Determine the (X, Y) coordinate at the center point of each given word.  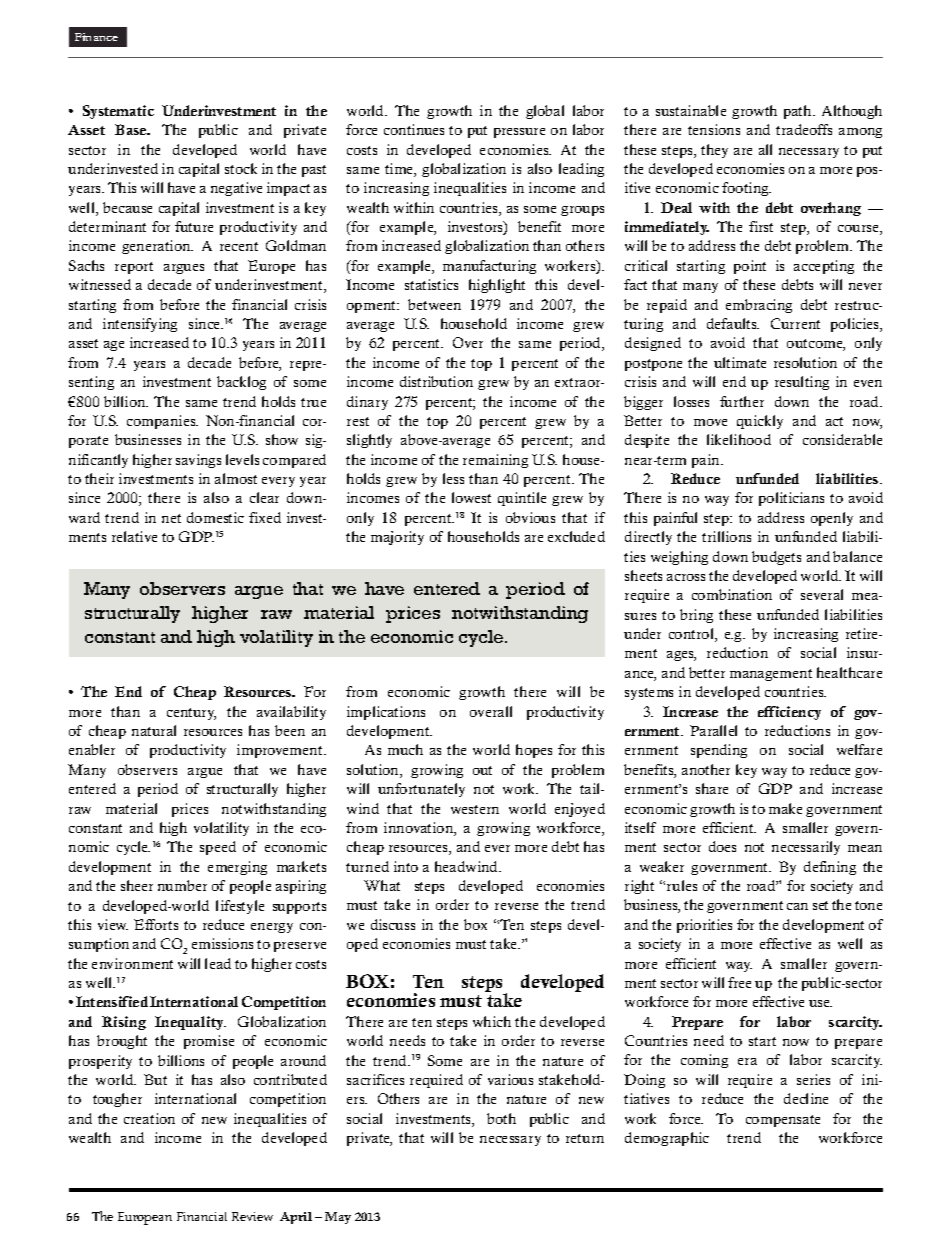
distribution (436, 381)
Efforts (156, 924)
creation (149, 1118)
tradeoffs (804, 129)
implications (386, 713)
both (501, 1118)
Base (132, 129)
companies (162, 422)
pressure (519, 133)
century (191, 714)
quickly (760, 422)
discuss (393, 924)
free (739, 982)
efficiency (789, 713)
